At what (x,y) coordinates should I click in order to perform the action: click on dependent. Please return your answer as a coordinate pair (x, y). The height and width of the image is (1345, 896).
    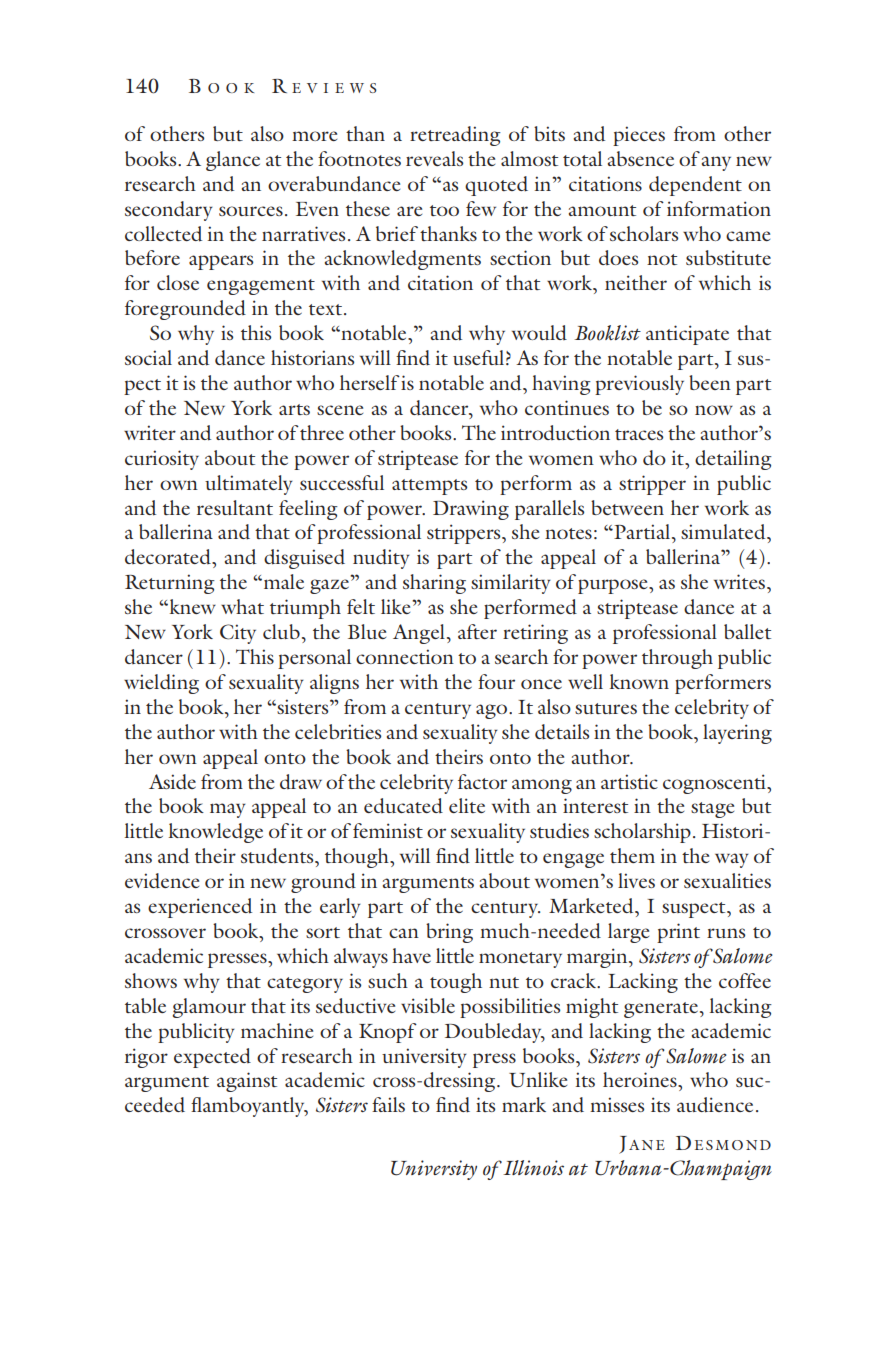
    Looking at the image, I should click on (695, 186).
